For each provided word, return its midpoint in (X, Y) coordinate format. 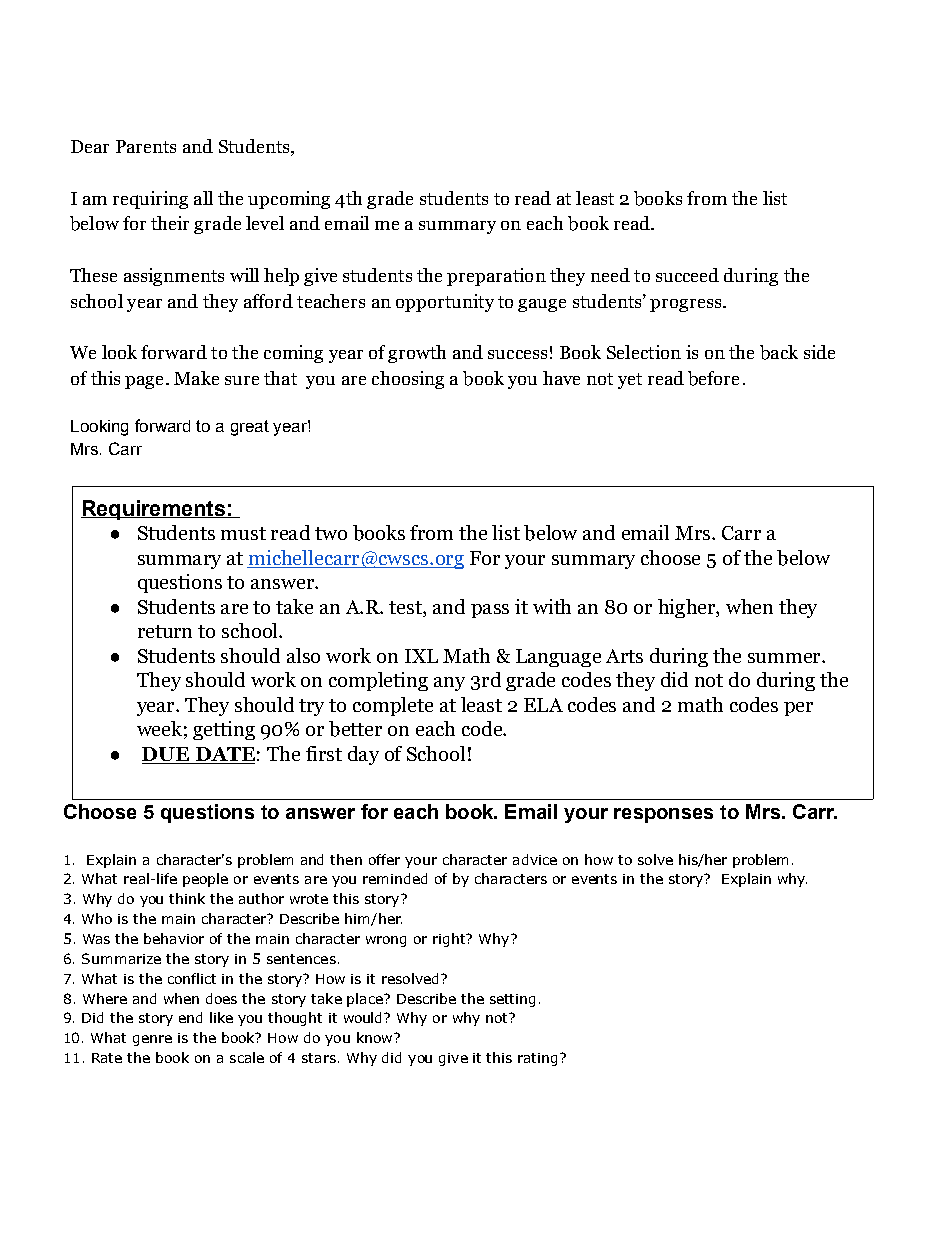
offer (384, 859)
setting (512, 1000)
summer (785, 658)
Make (196, 378)
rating (537, 1059)
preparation (496, 277)
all (203, 198)
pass (490, 611)
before (713, 378)
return (165, 631)
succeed (687, 275)
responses (663, 815)
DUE (167, 755)
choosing (408, 380)
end (190, 1017)
